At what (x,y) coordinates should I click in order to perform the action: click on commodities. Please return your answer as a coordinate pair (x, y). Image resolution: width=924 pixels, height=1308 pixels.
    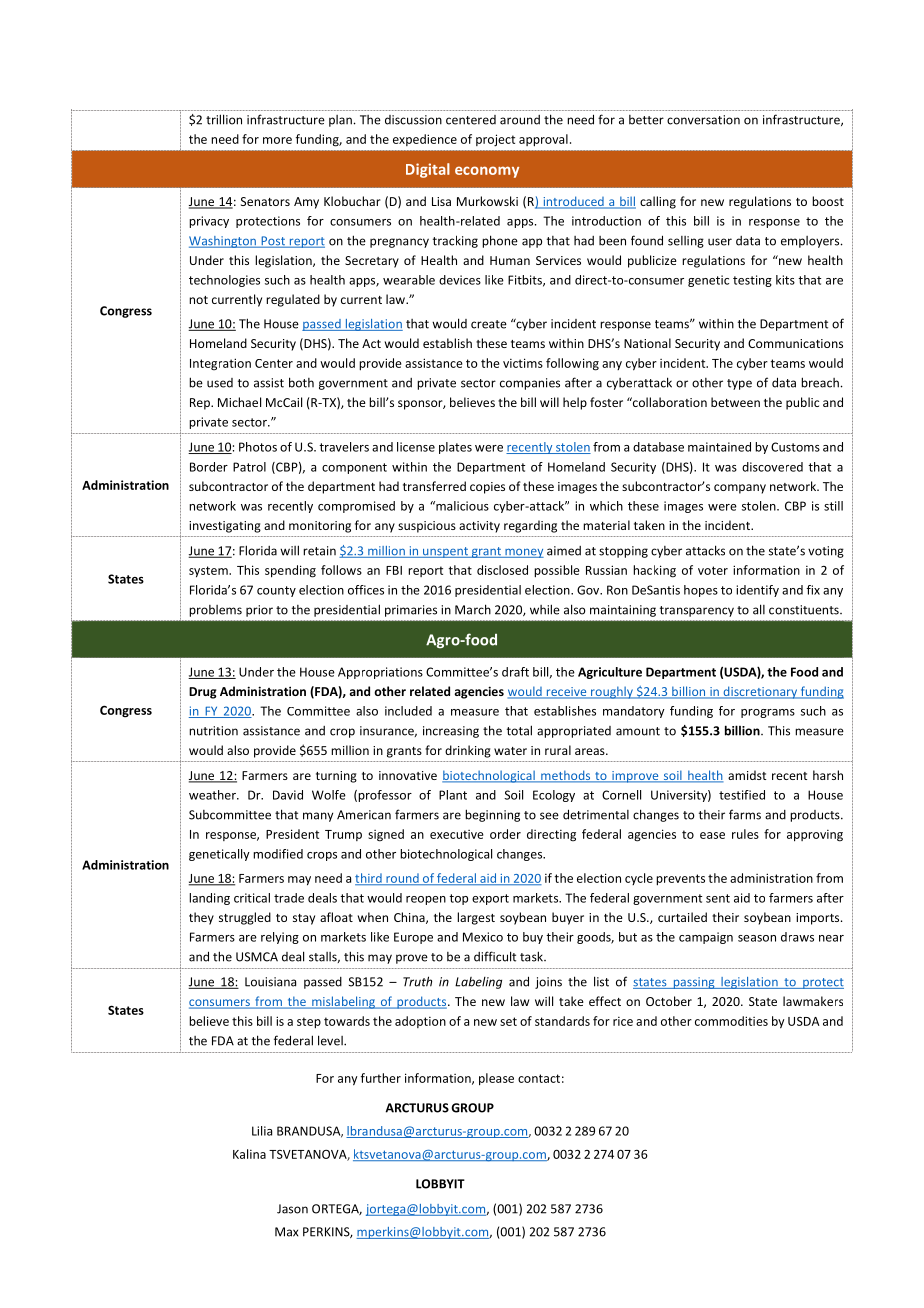
    Looking at the image, I should click on (731, 1021).
